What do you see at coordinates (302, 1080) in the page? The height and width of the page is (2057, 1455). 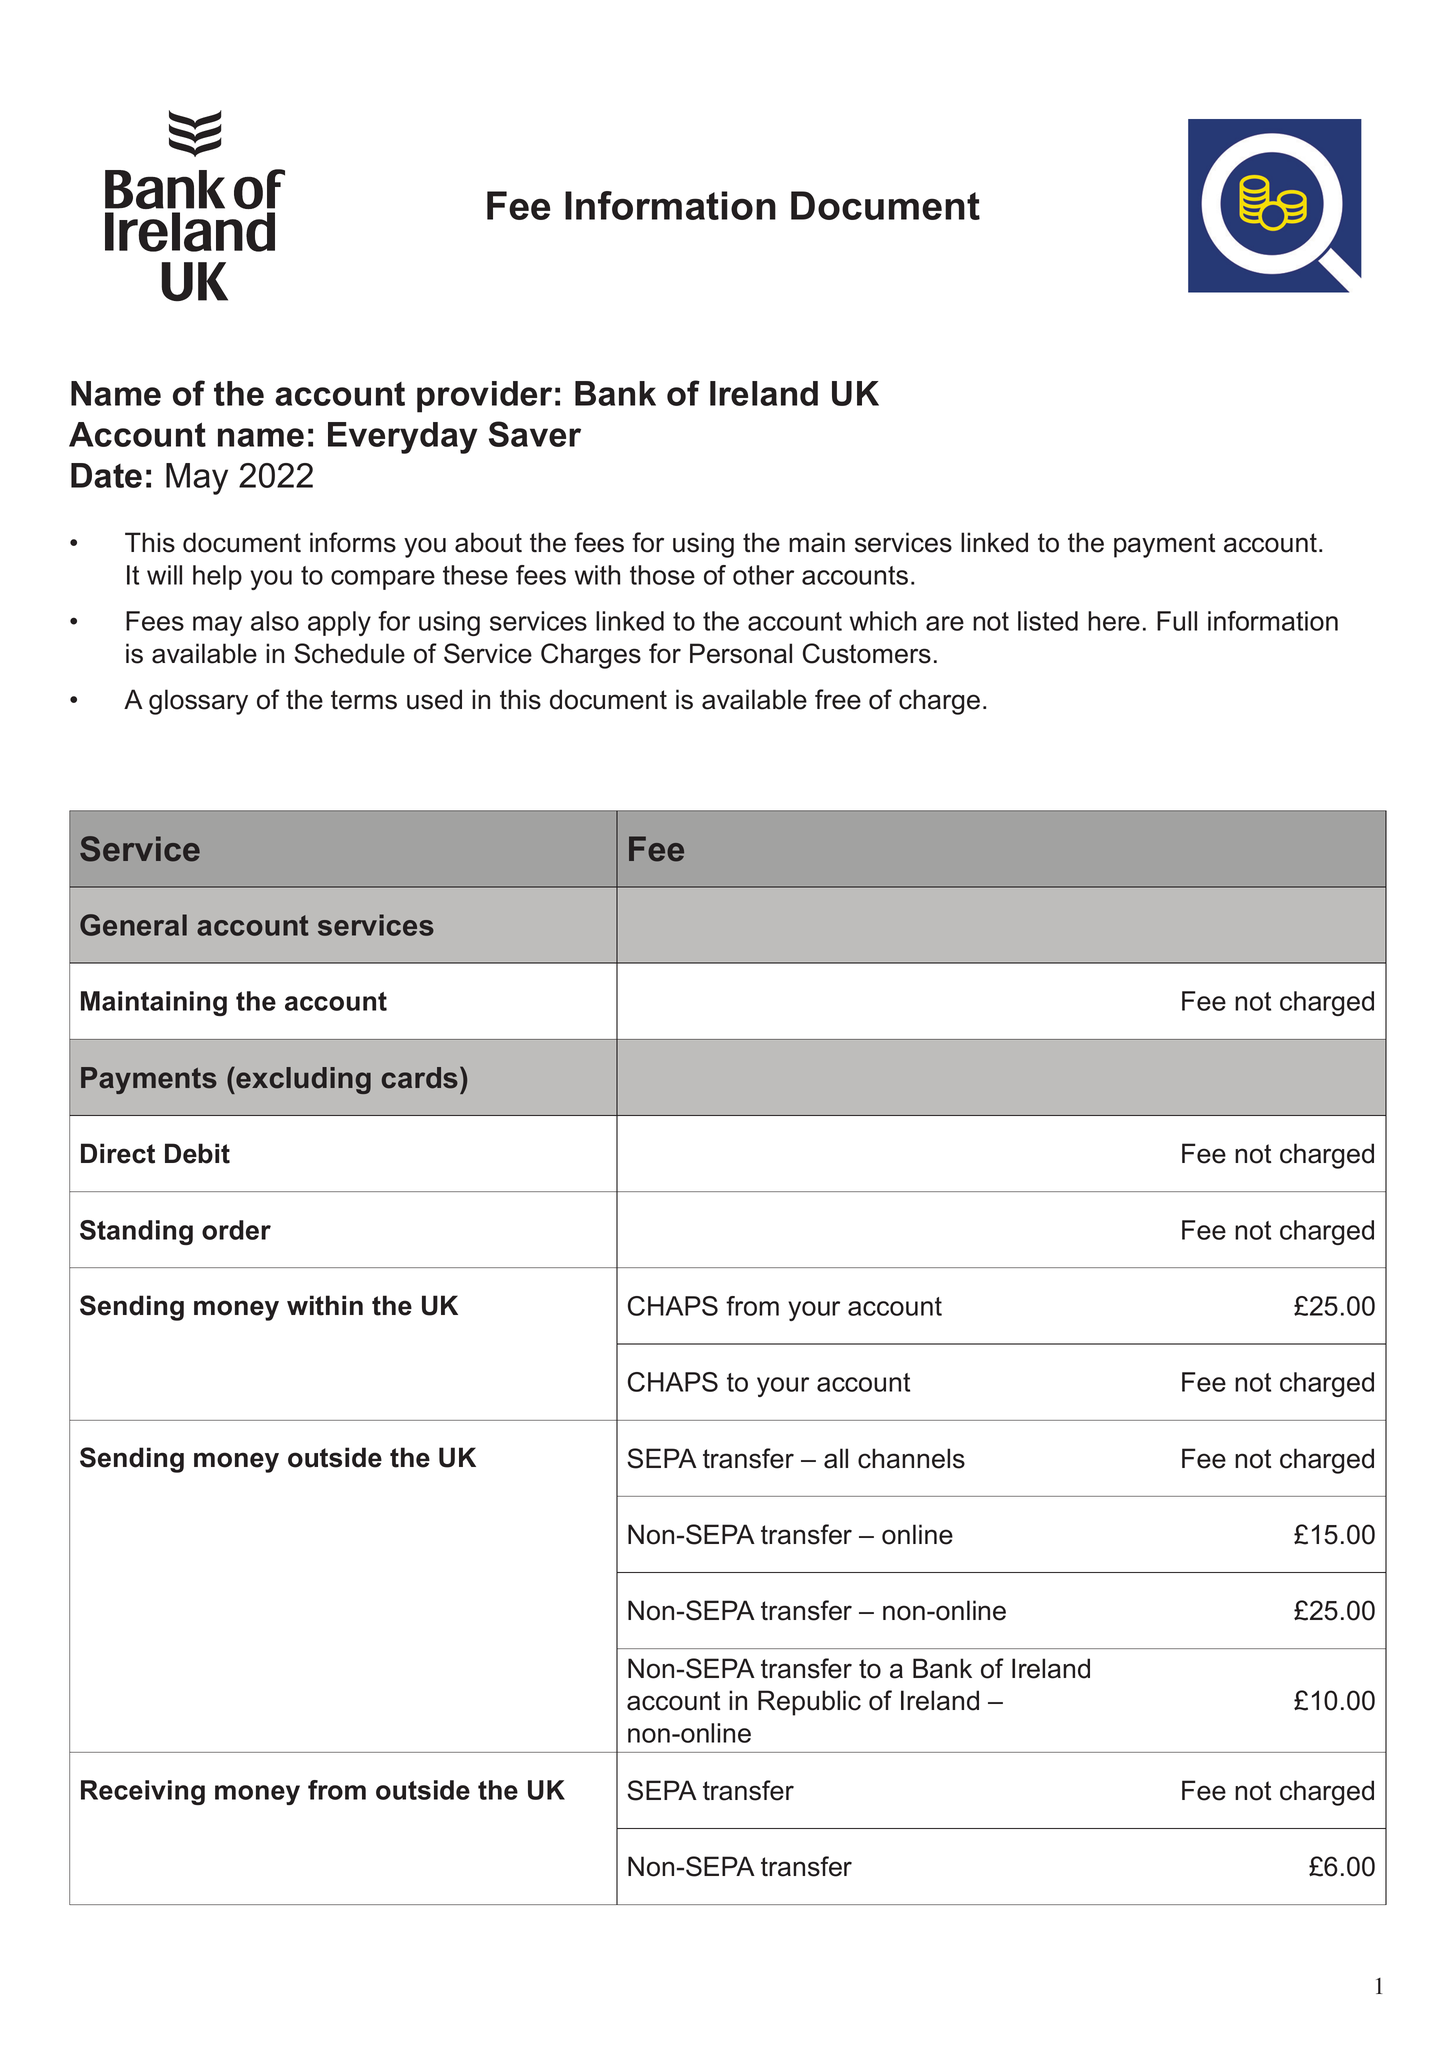 I see `excluding` at bounding box center [302, 1080].
